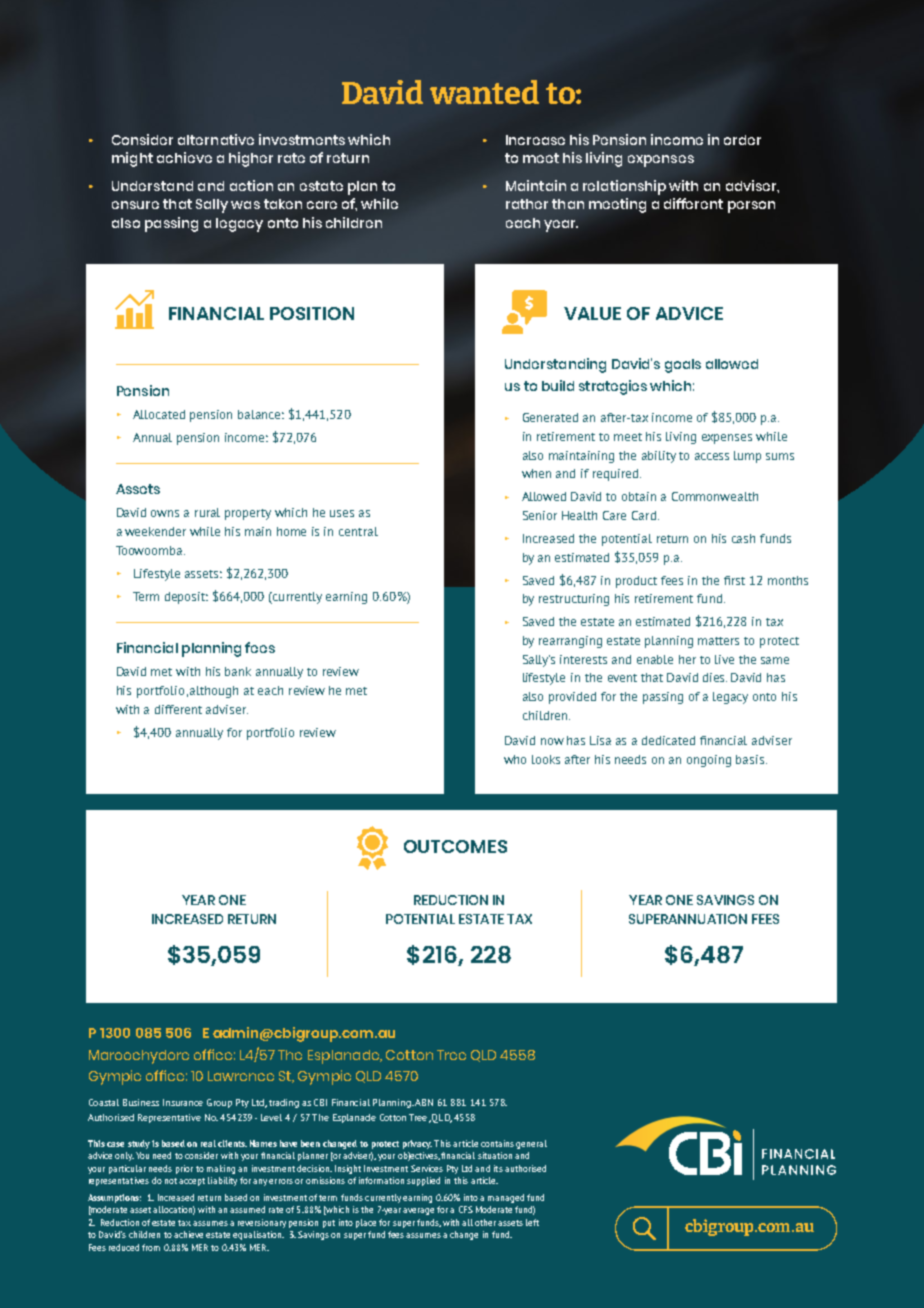 This screenshot has width=924, height=1308. I want to click on rural, so click(207, 512).
